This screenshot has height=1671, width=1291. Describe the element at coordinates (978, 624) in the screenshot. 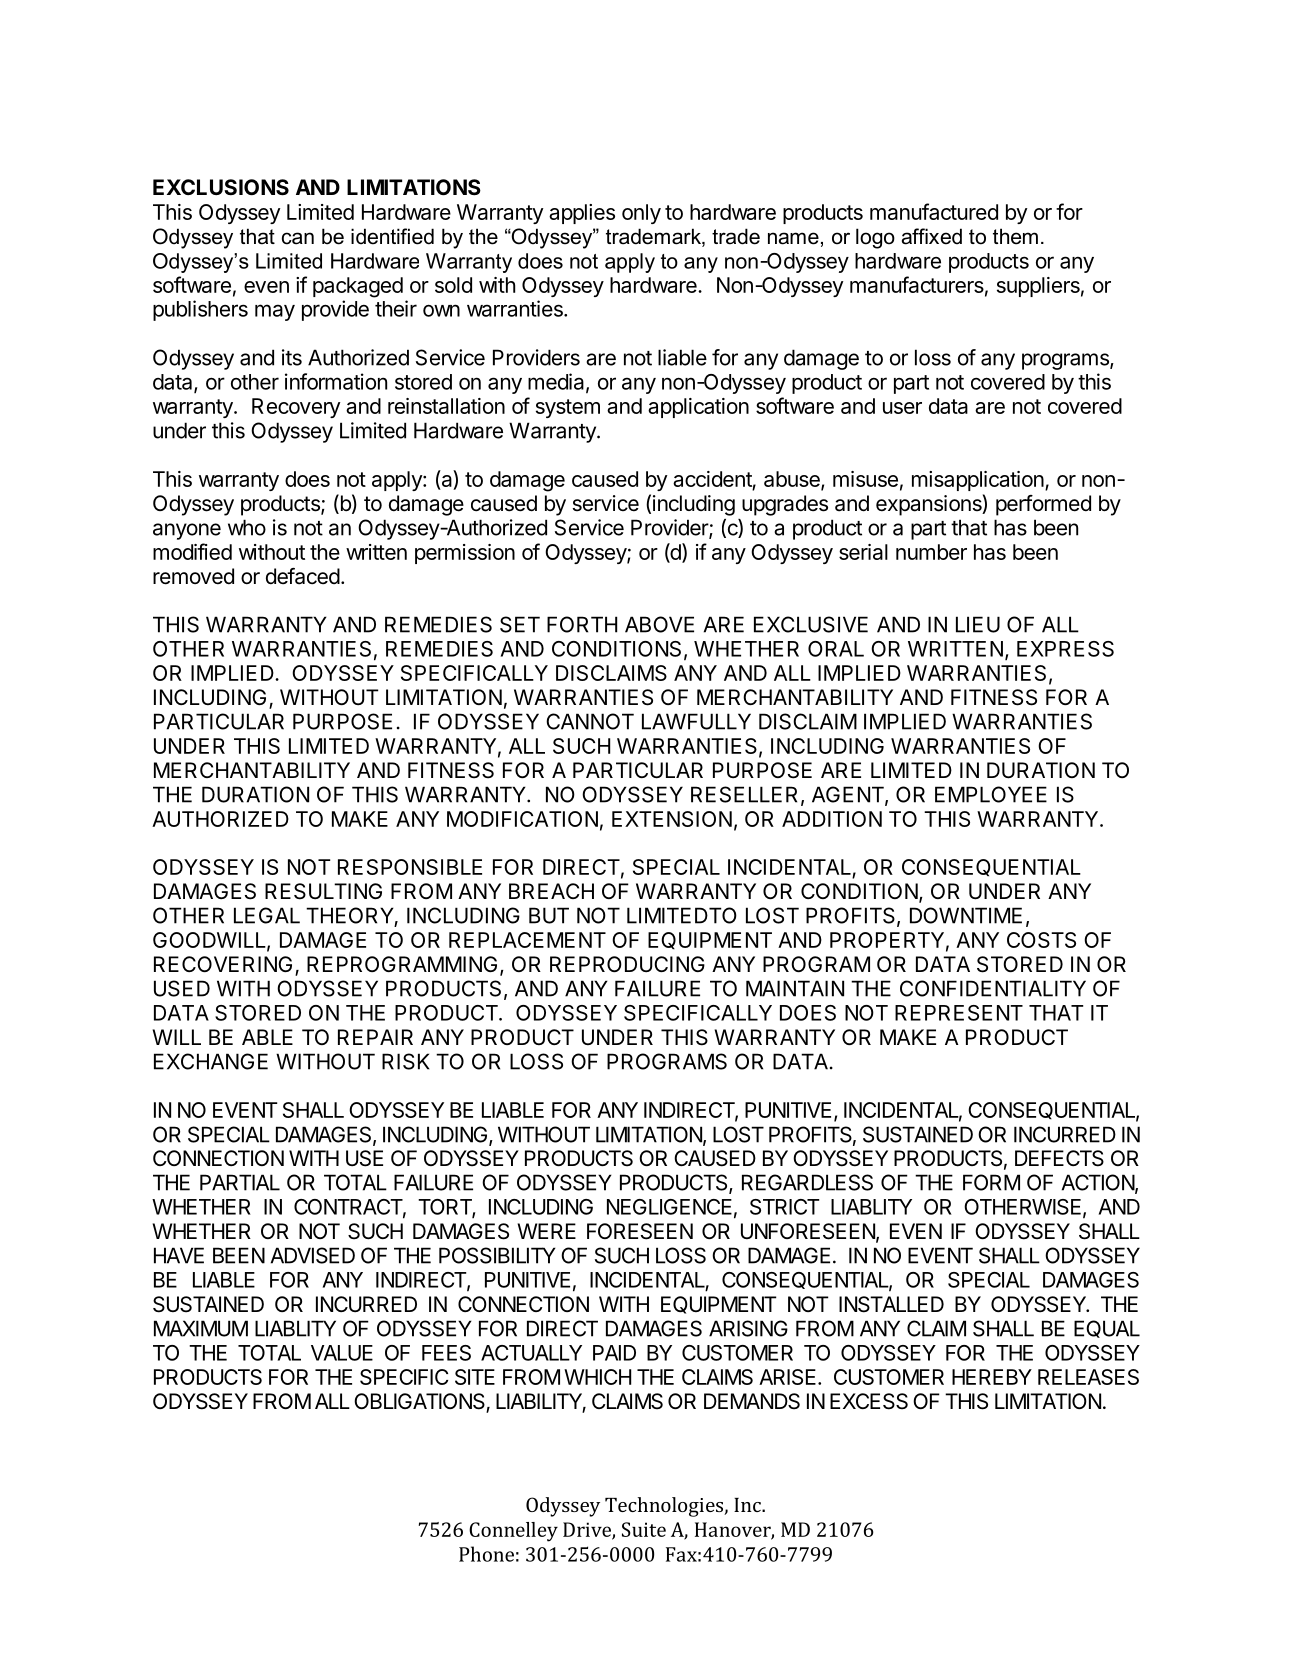

I see `LIEU` at that location.
